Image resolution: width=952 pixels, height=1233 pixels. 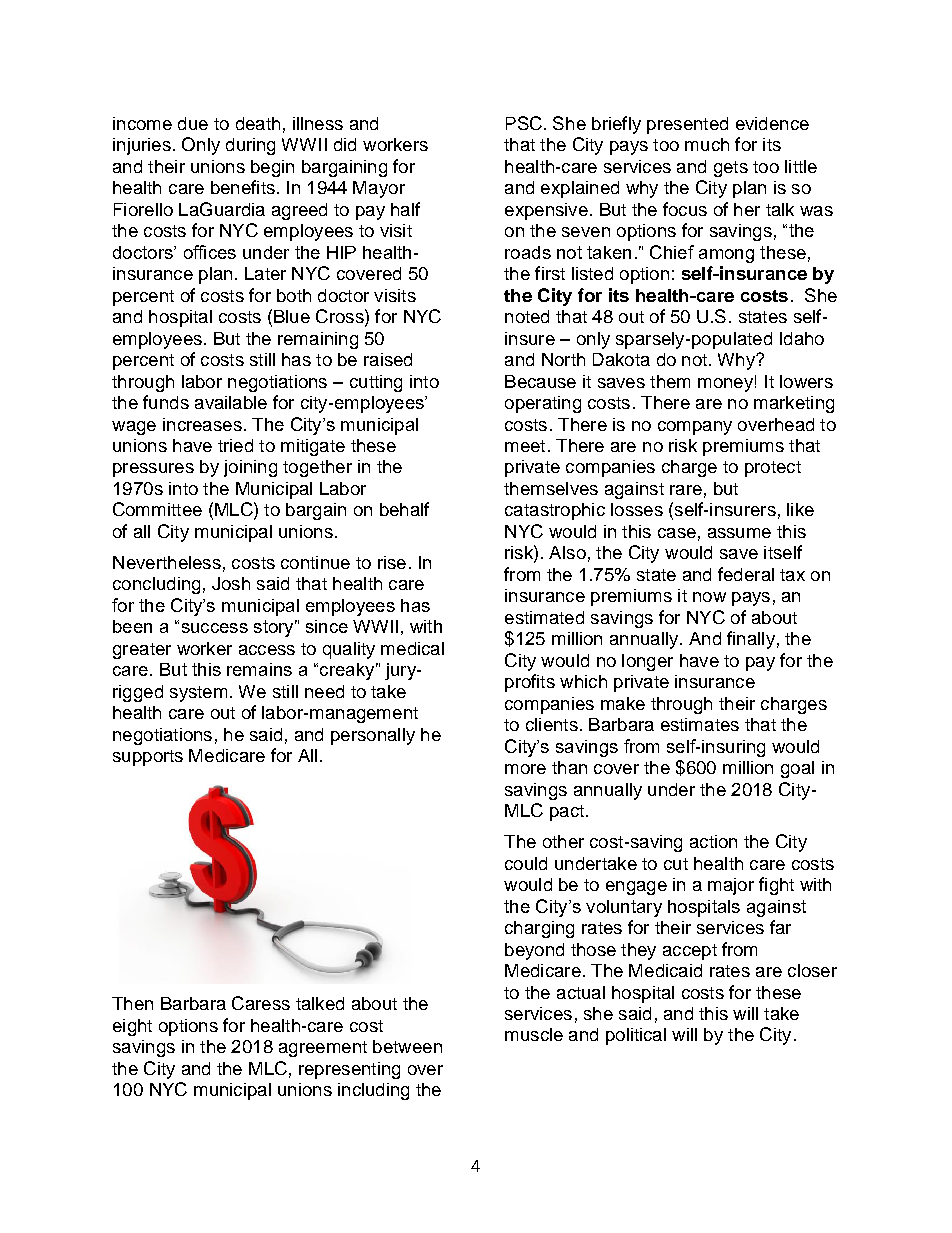 What do you see at coordinates (132, 1027) in the image?
I see `eight` at bounding box center [132, 1027].
